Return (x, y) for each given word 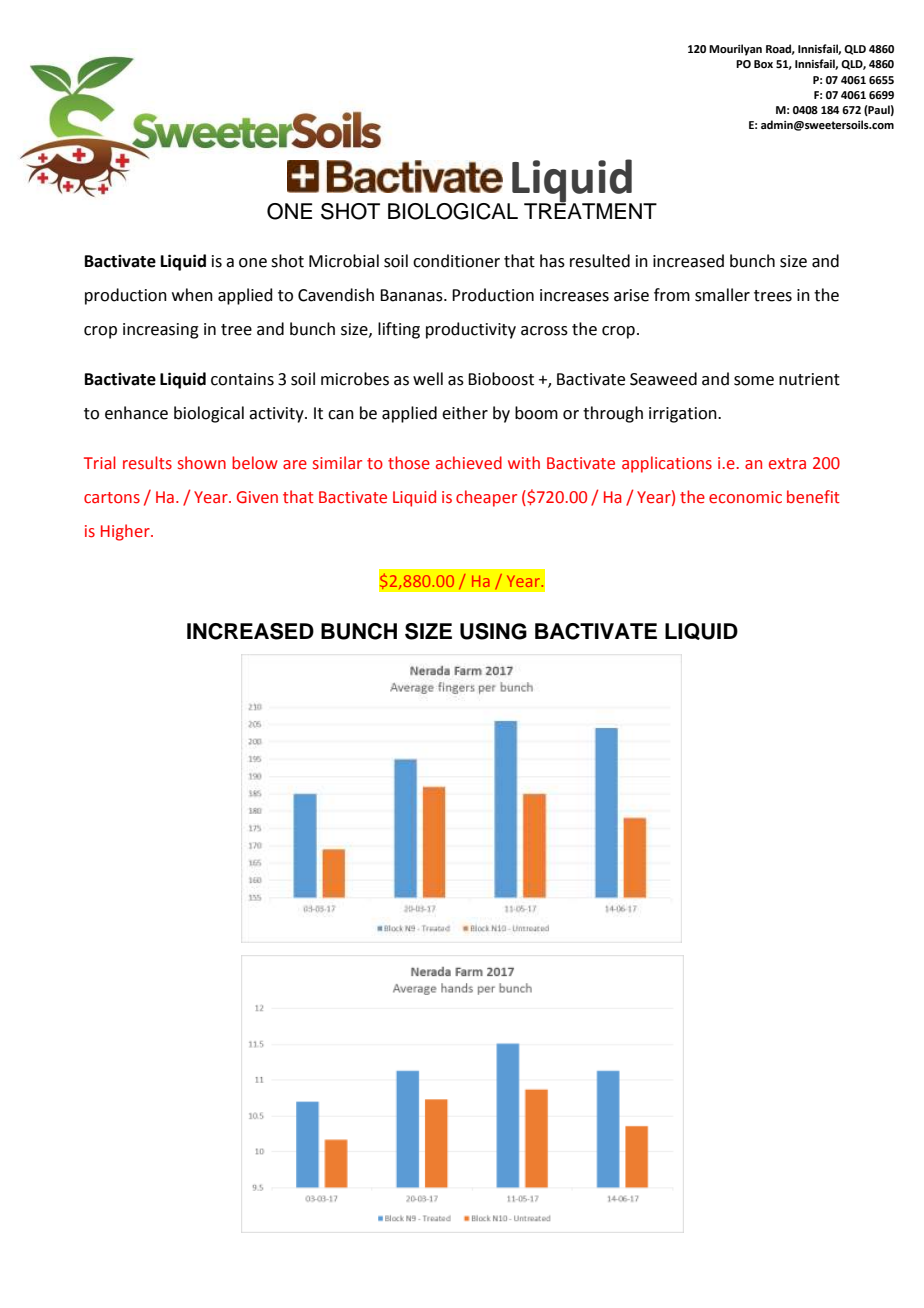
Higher (126, 532)
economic (745, 497)
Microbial (344, 261)
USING (493, 631)
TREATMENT (590, 210)
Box (763, 64)
